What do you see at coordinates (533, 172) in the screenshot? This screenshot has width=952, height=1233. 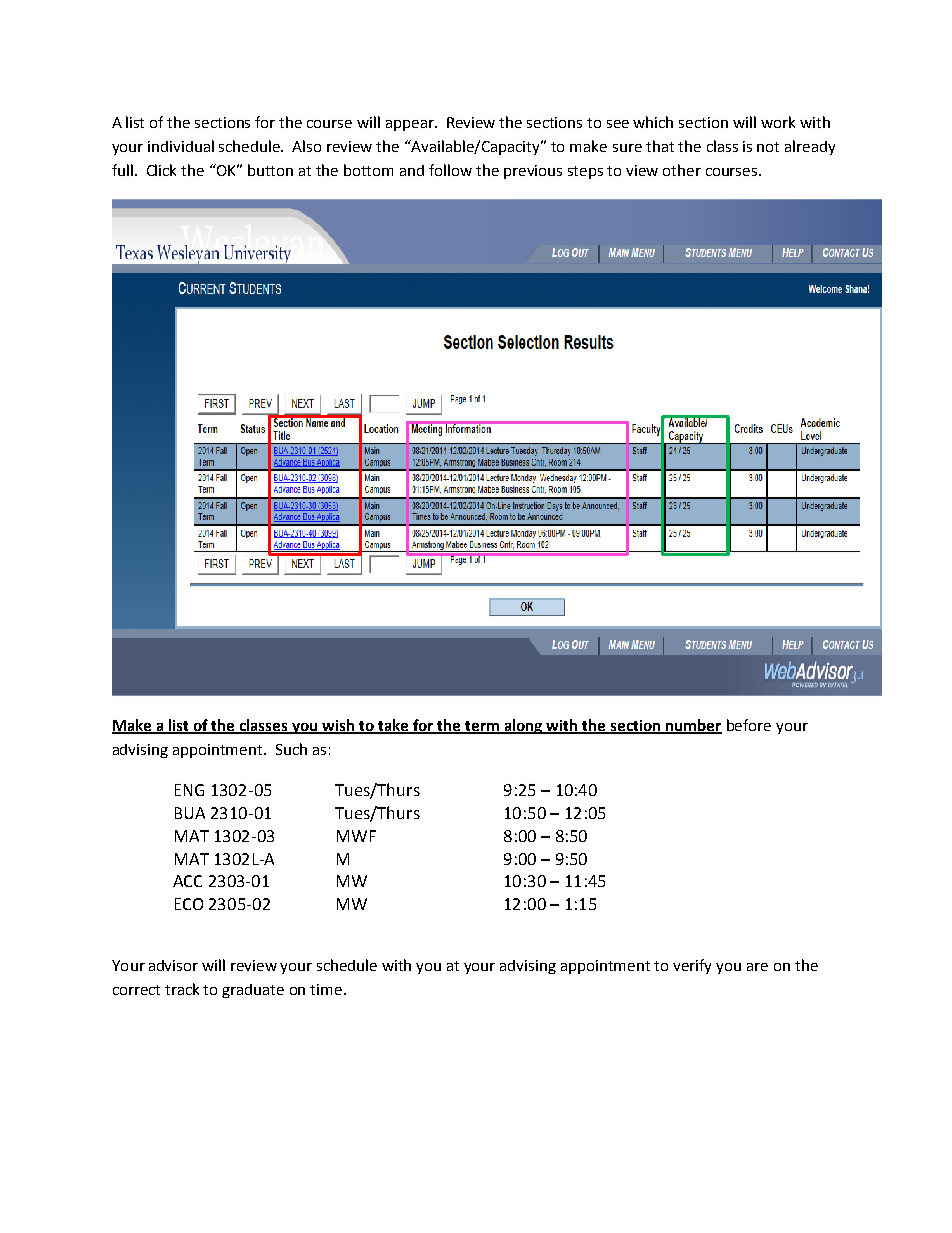 I see `previous` at bounding box center [533, 172].
